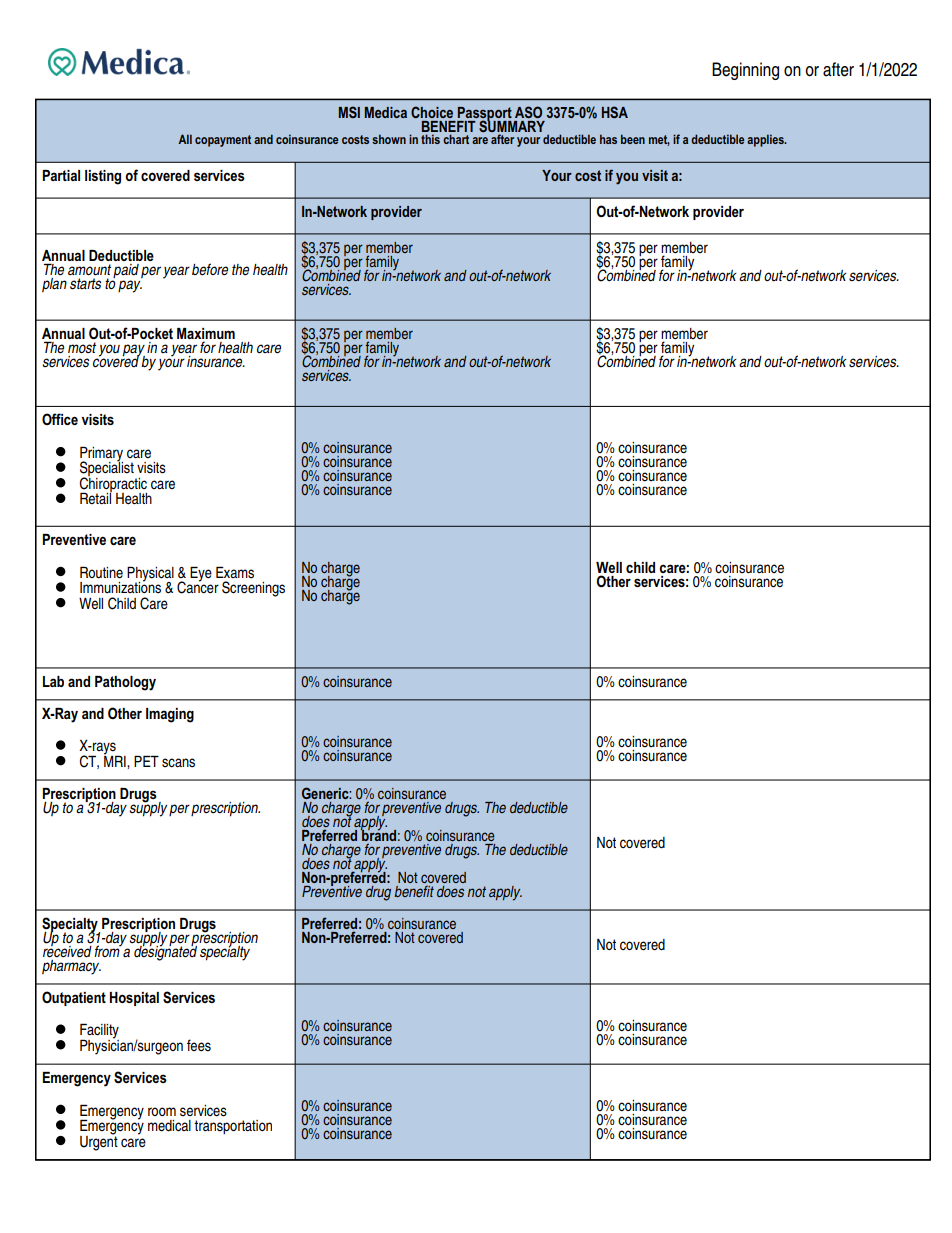  What do you see at coordinates (178, 763) in the screenshot?
I see `scans` at bounding box center [178, 763].
